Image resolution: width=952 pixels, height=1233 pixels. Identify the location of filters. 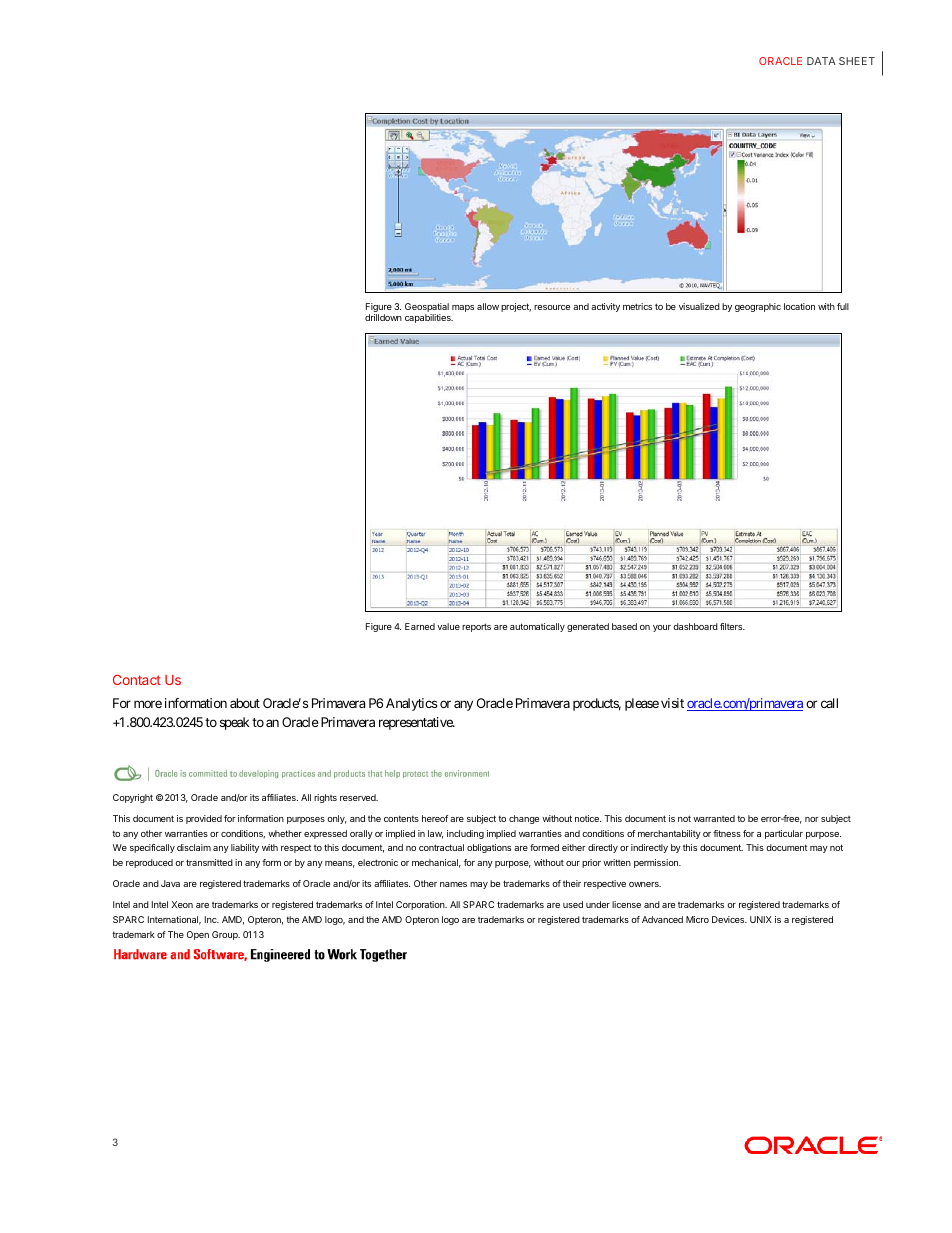
(732, 626).
